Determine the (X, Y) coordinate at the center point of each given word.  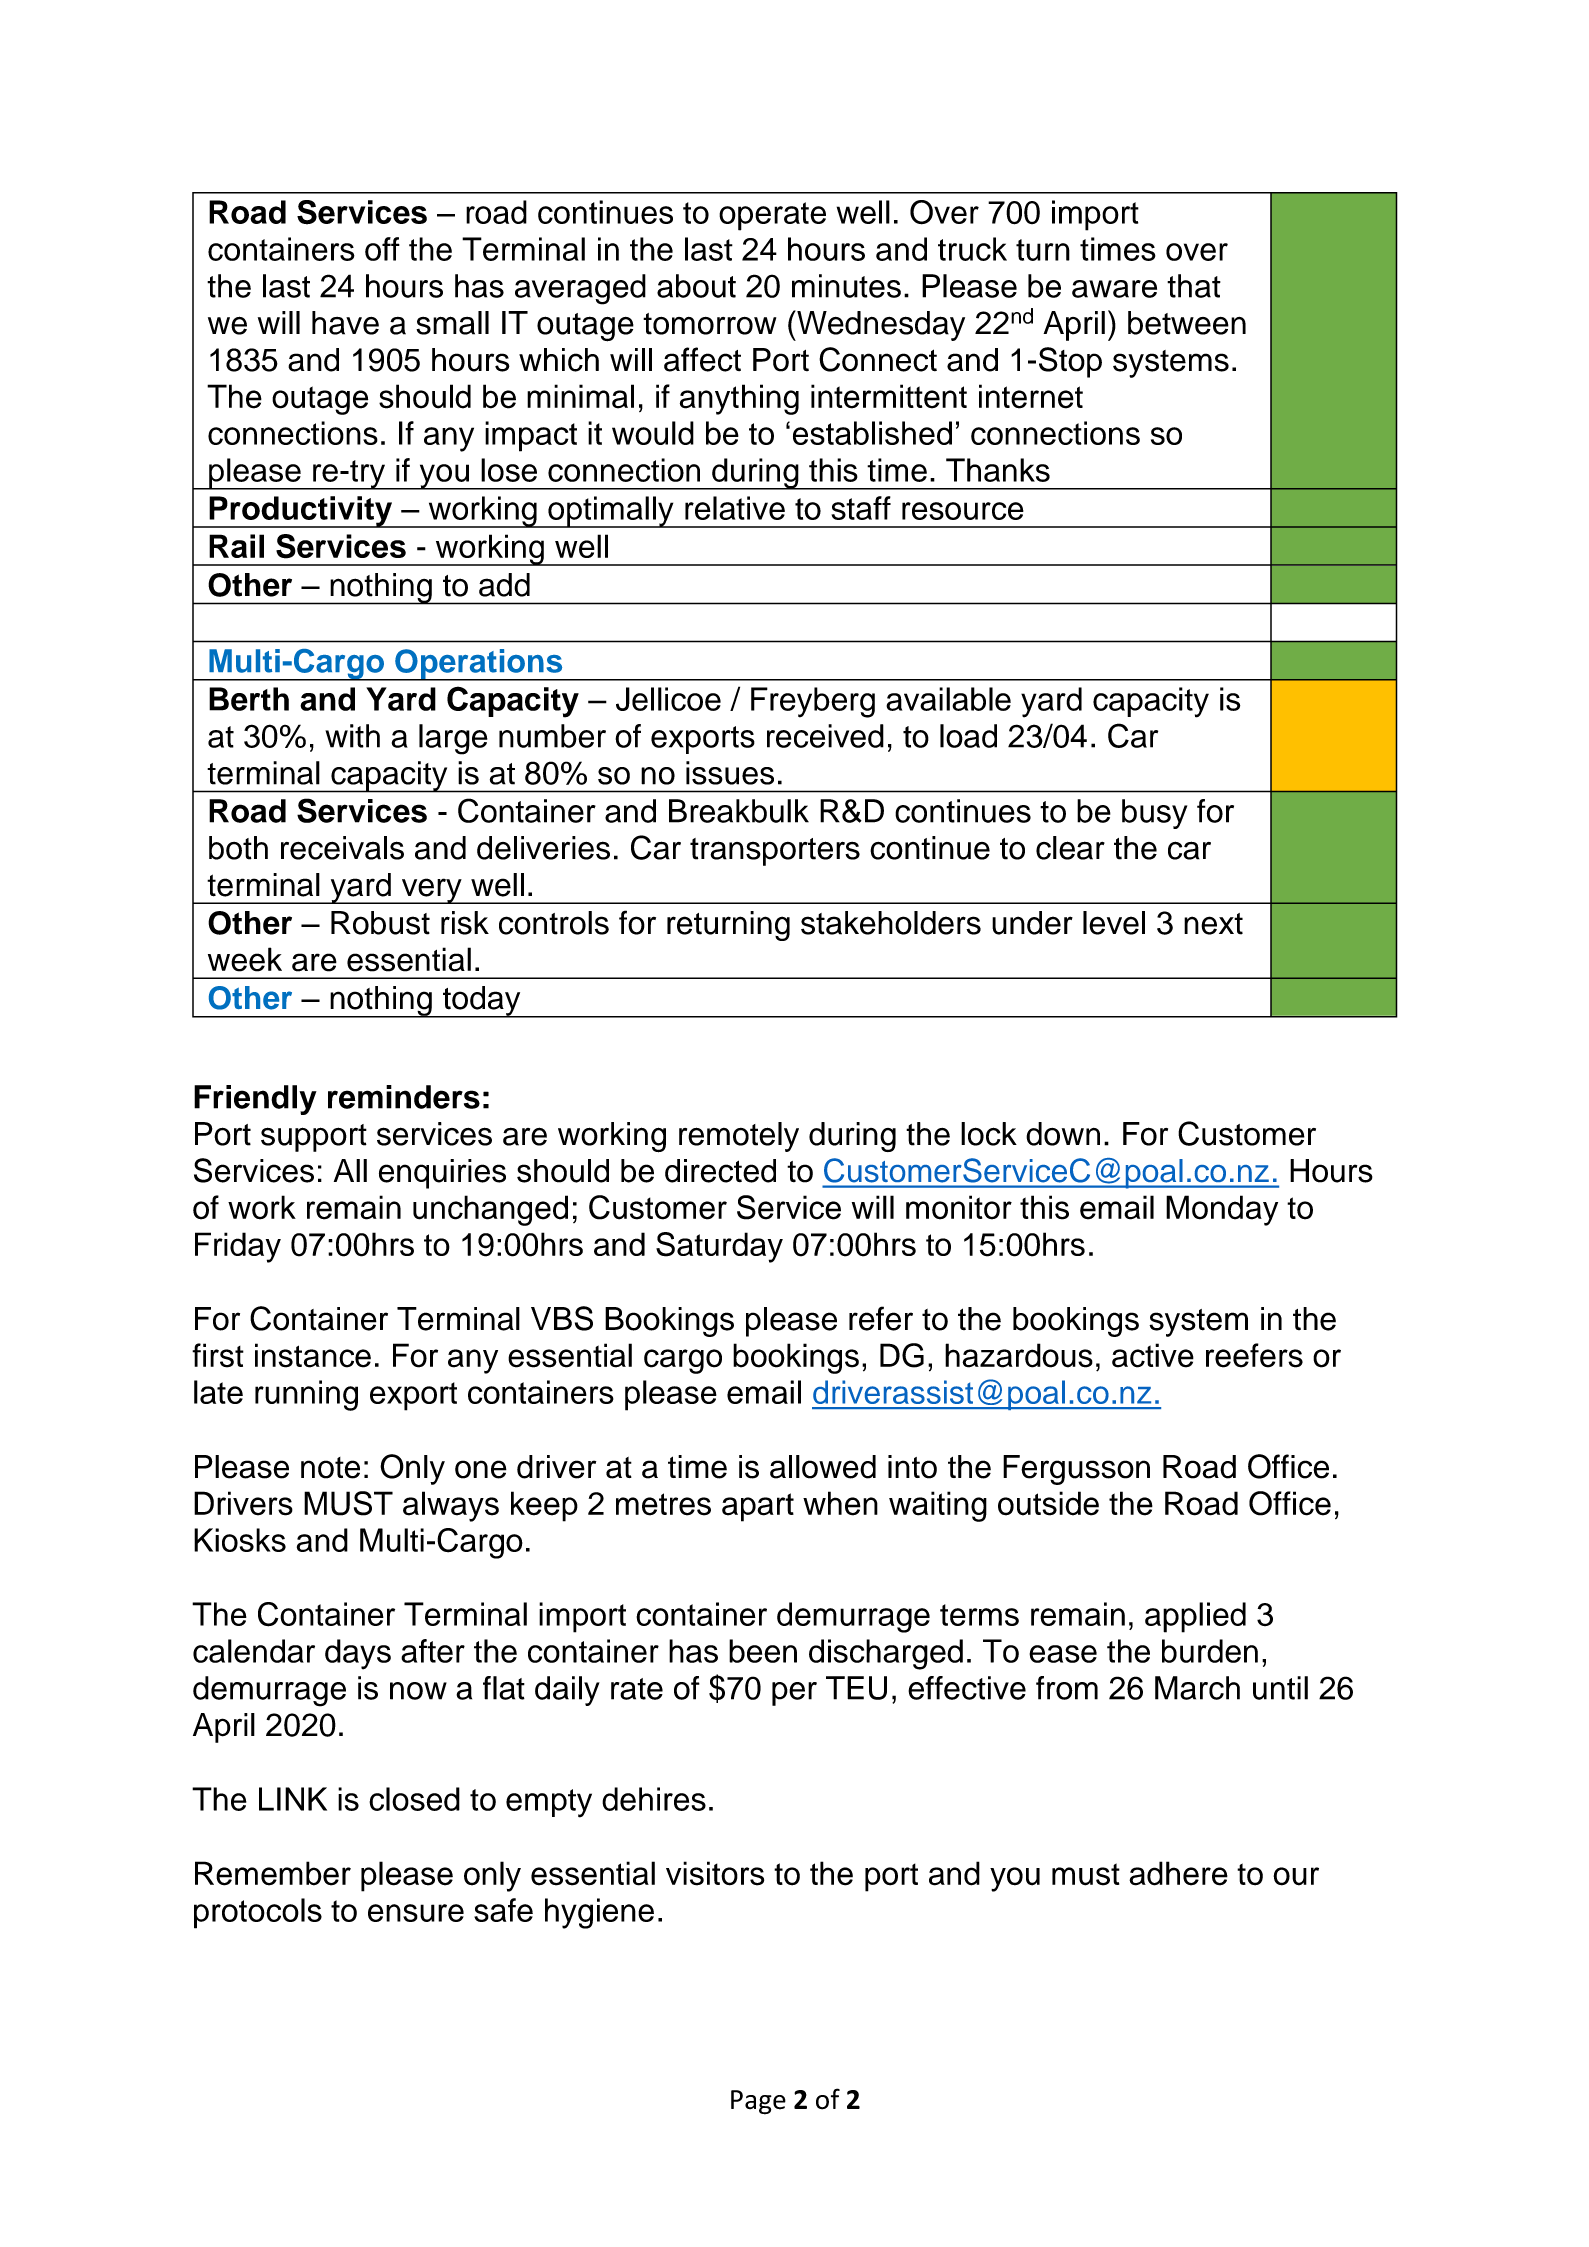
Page (758, 2102)
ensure (416, 1913)
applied (1195, 1617)
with (352, 736)
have (345, 323)
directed (720, 1171)
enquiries (442, 1174)
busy (1154, 814)
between (1187, 323)
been (763, 1651)
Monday (1222, 1210)
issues (730, 773)
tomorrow (709, 324)
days (358, 1654)
